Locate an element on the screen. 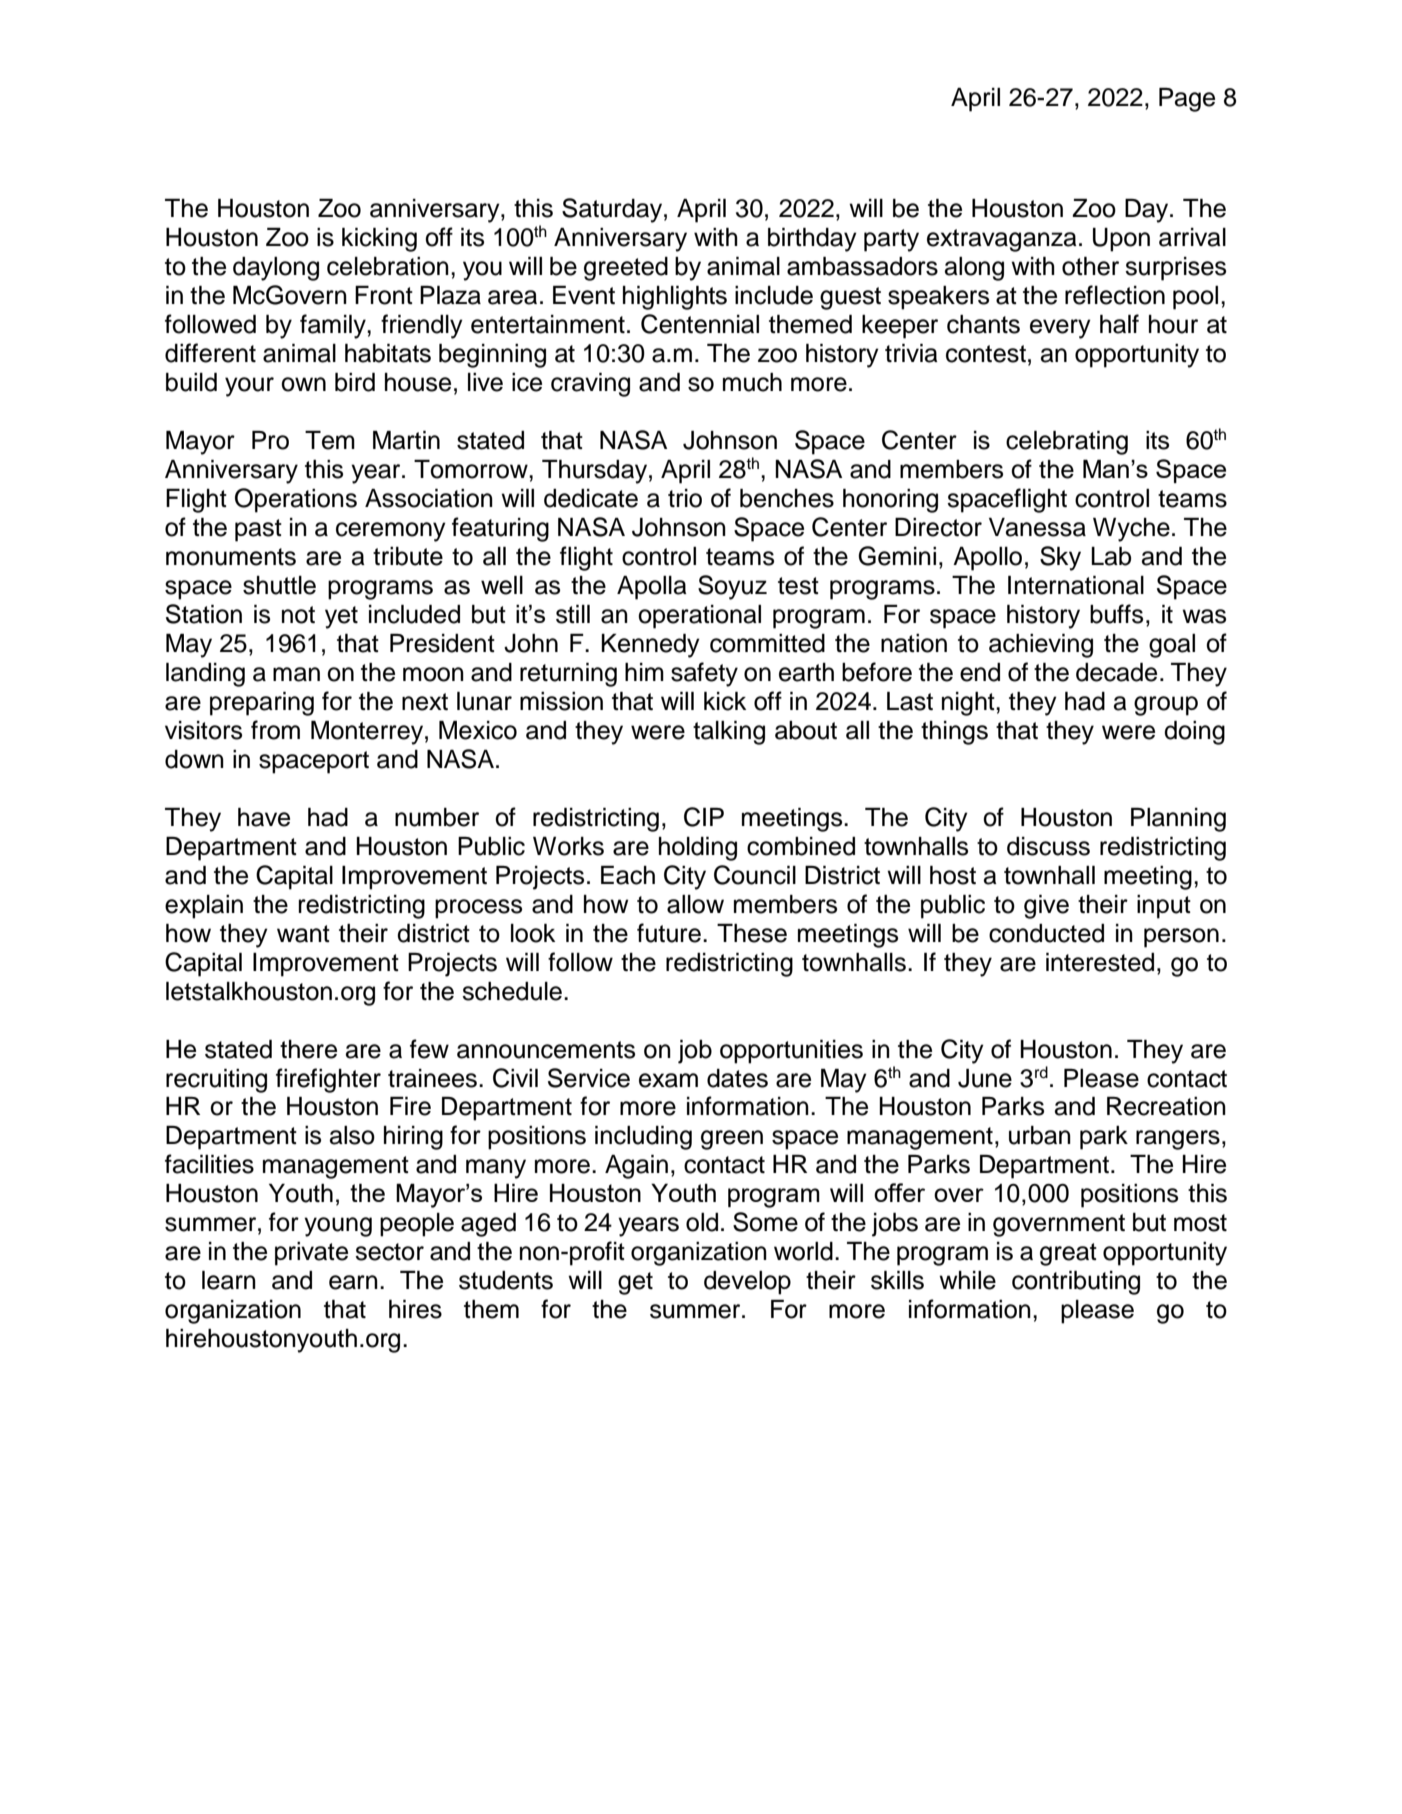 The height and width of the screenshot is (1814, 1402). have is located at coordinates (264, 817).
